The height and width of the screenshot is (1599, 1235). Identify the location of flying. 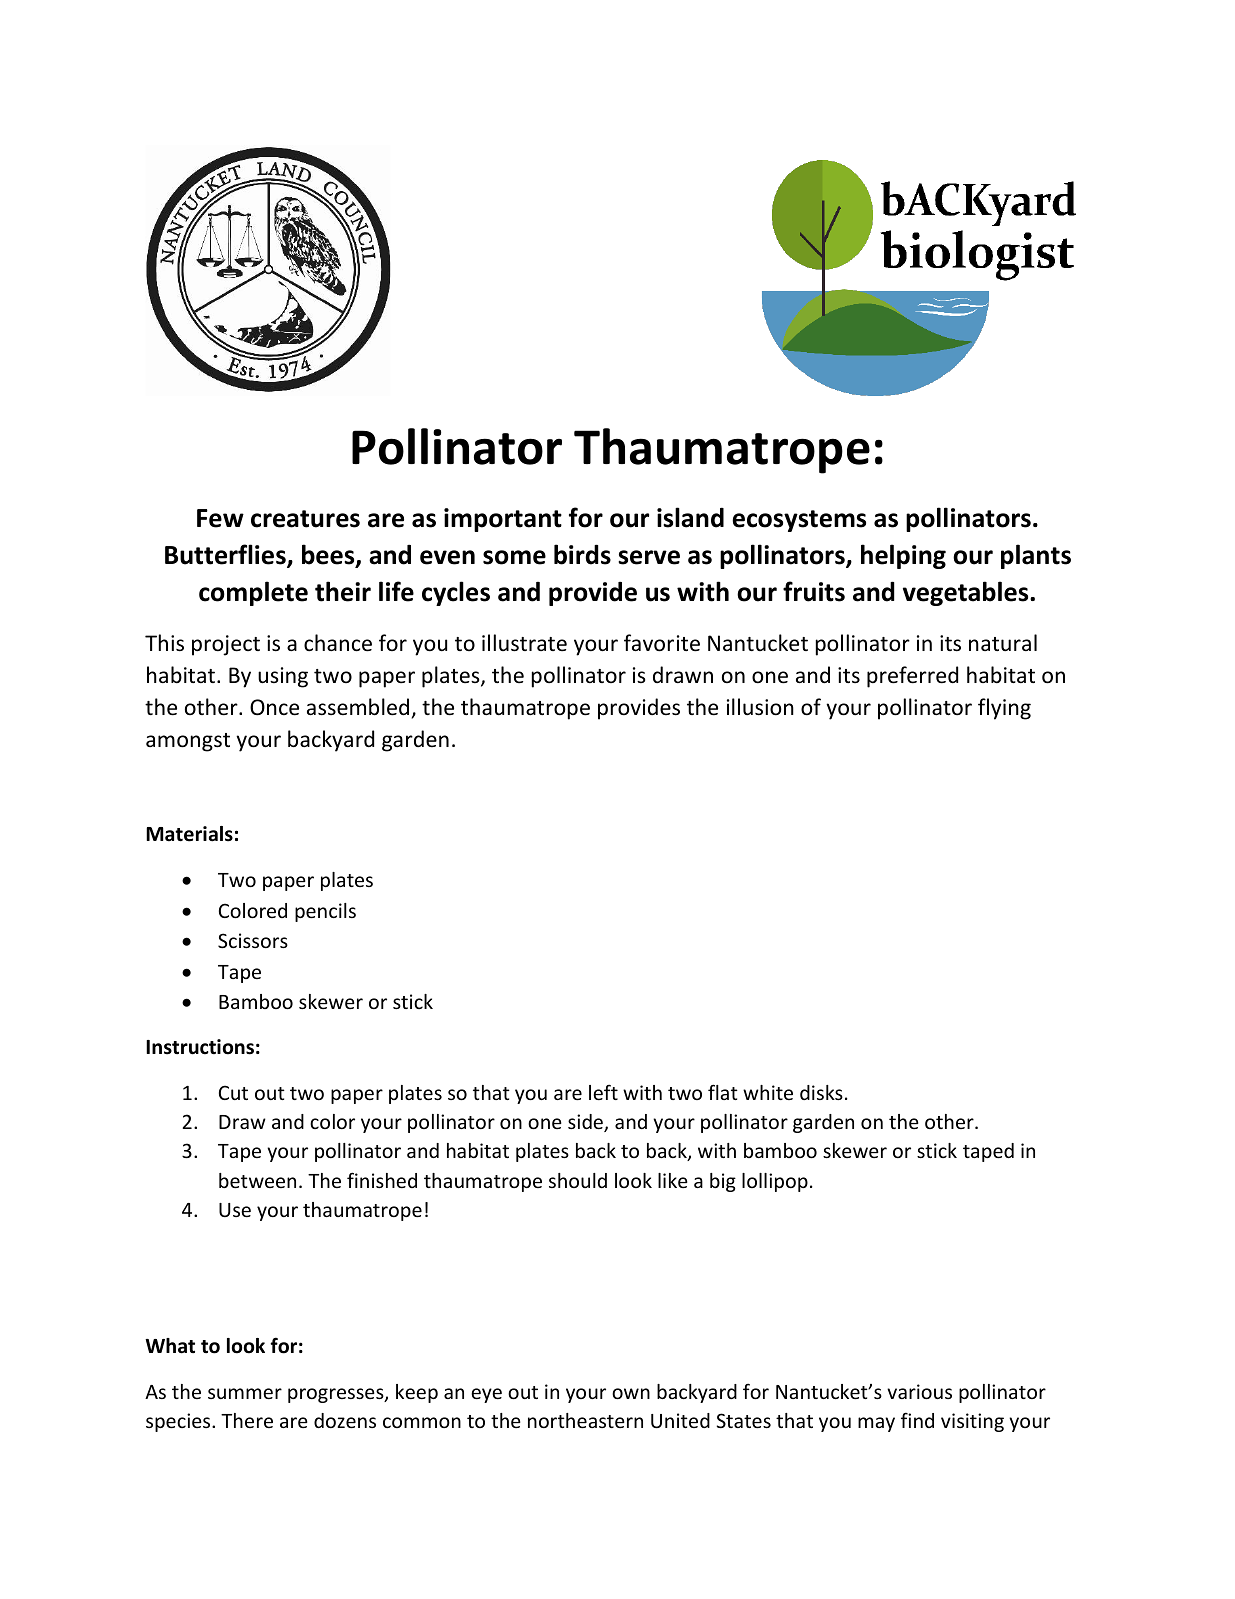
(1004, 709).
